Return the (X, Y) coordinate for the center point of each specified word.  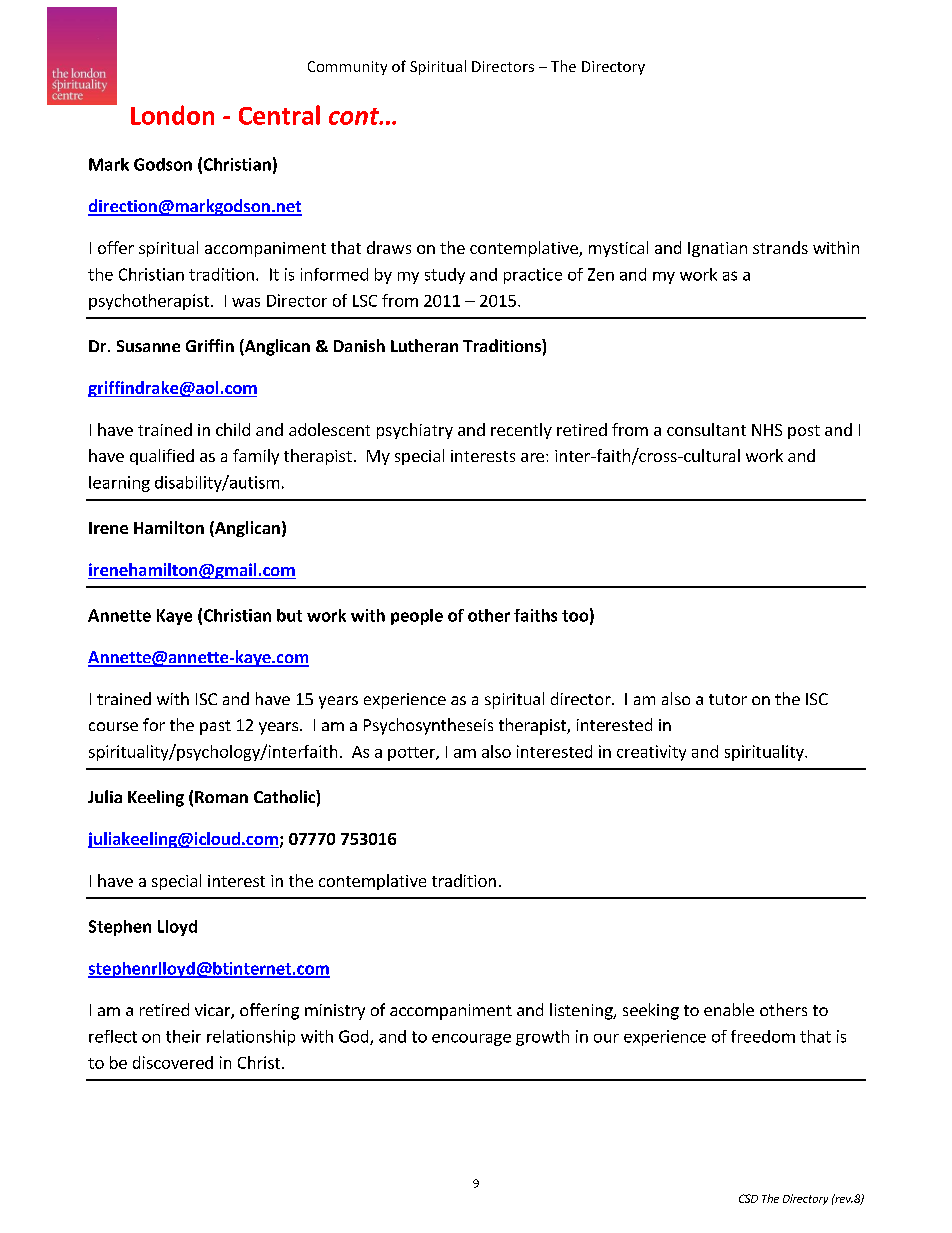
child (233, 429)
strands (780, 247)
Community (347, 68)
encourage (471, 1040)
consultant (706, 429)
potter (412, 754)
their (183, 1036)
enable (729, 1009)
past (215, 727)
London (172, 115)
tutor (728, 699)
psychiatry (415, 431)
